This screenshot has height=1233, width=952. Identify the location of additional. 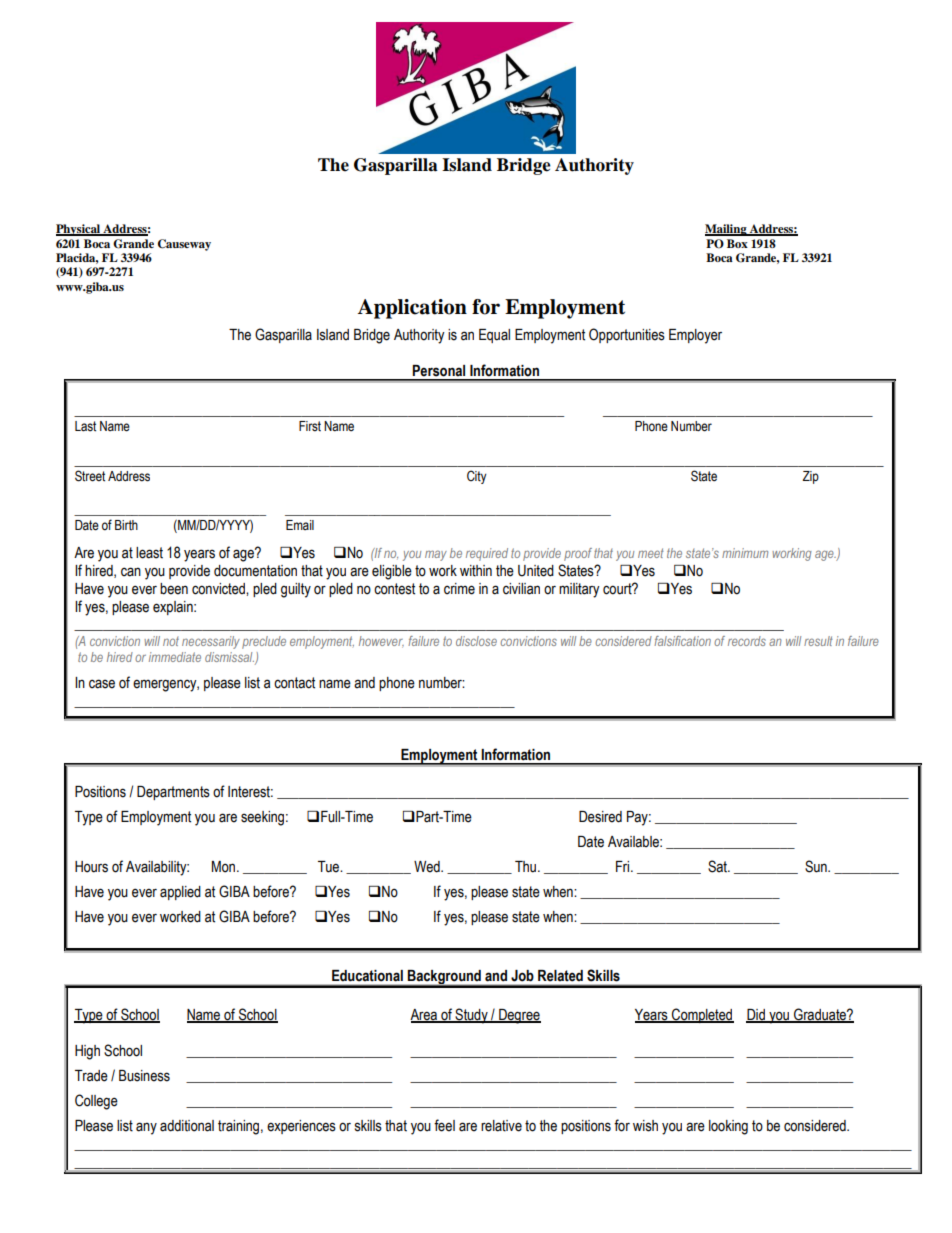
(187, 1126).
